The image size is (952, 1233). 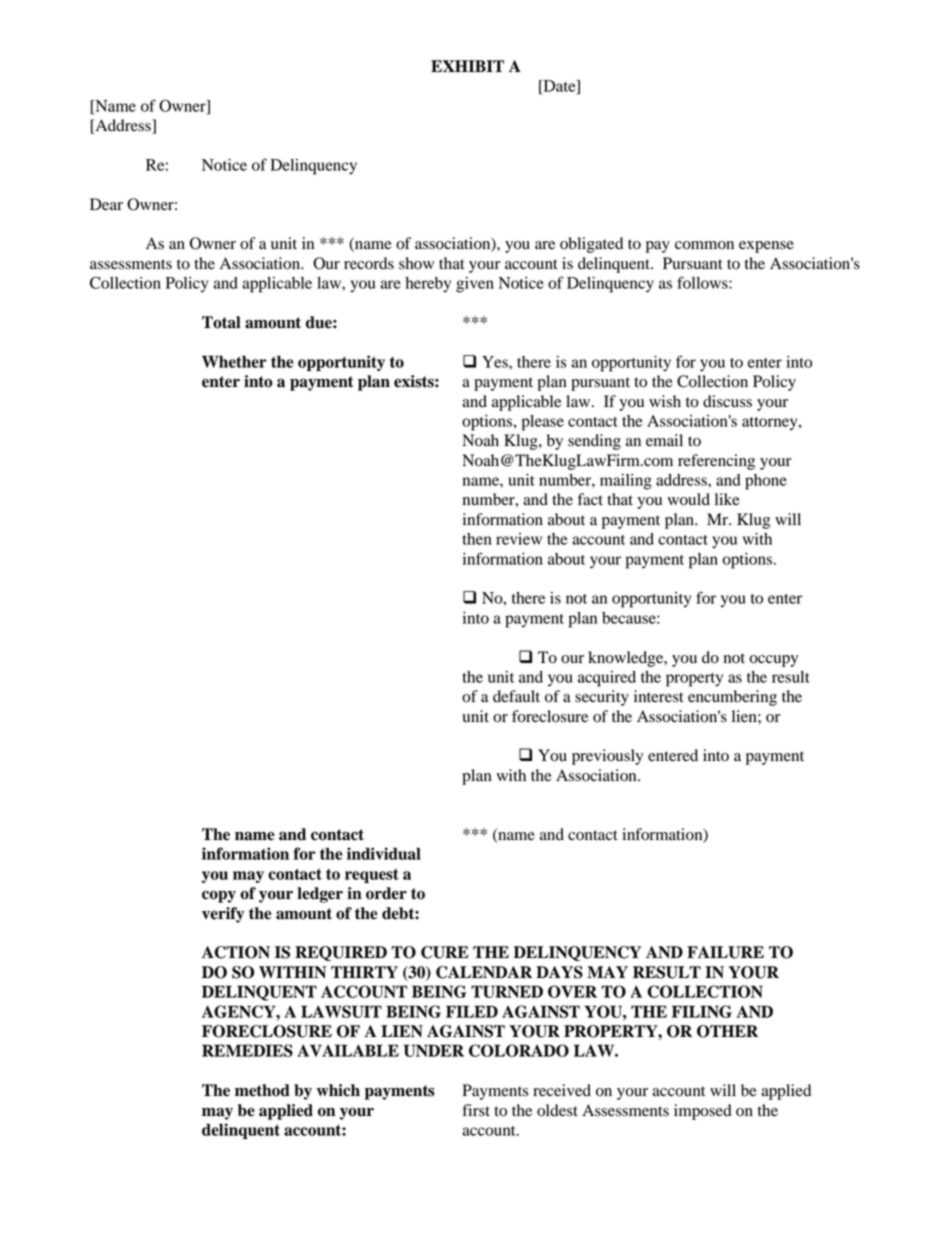 What do you see at coordinates (433, 1050) in the document?
I see `UNDER` at bounding box center [433, 1050].
